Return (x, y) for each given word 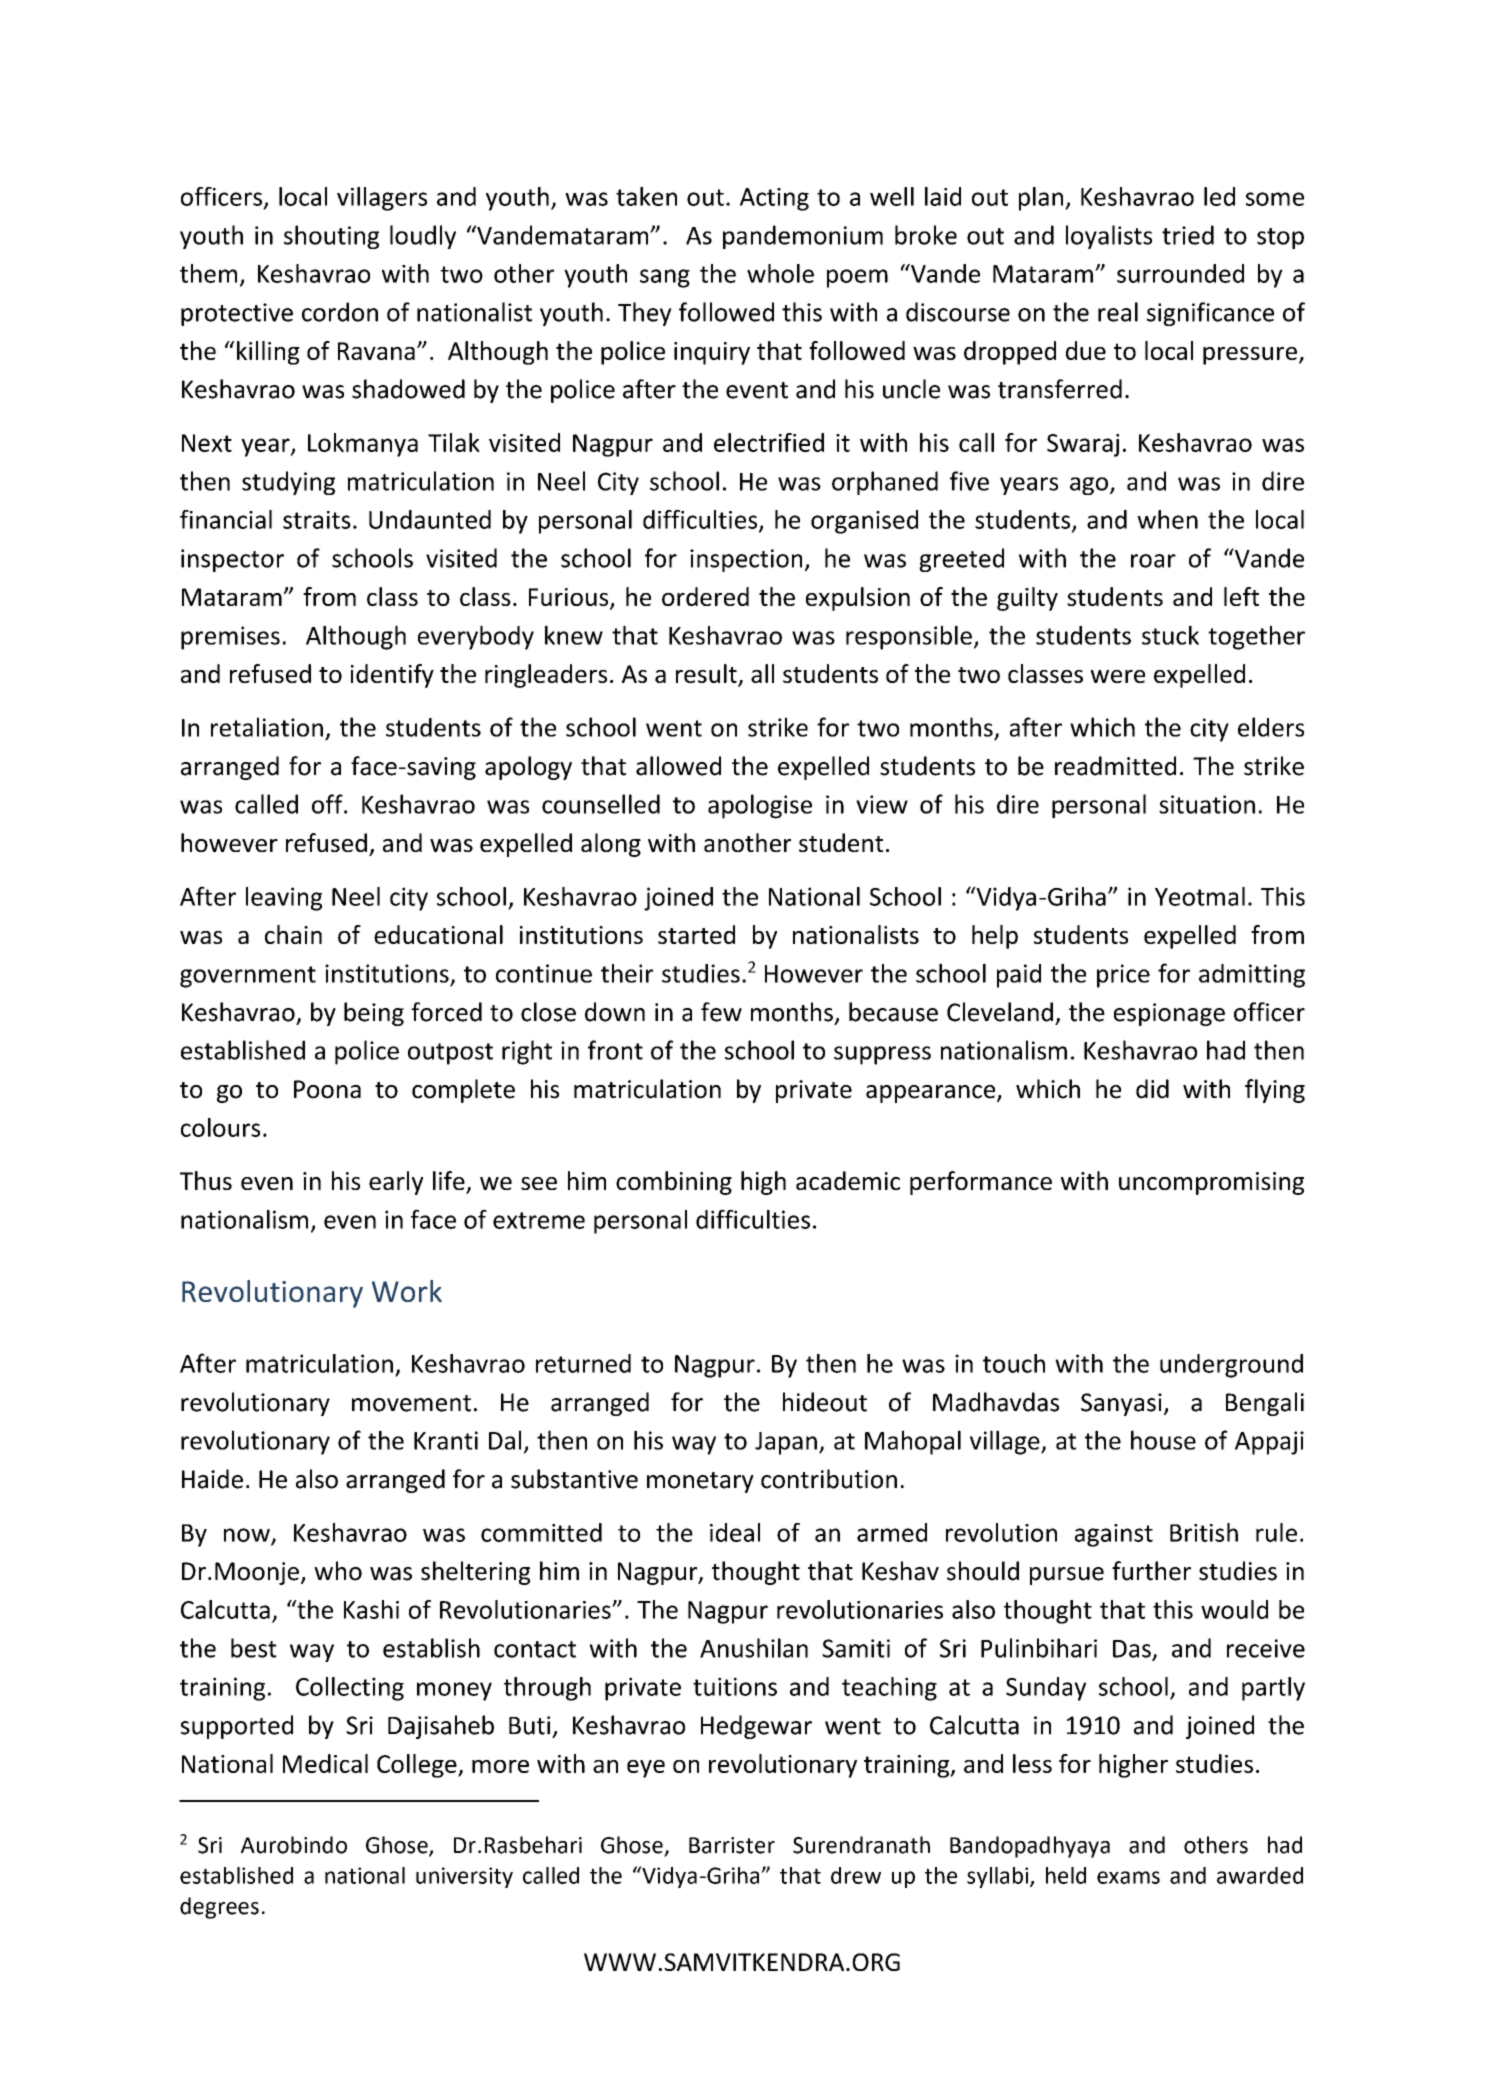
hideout (825, 1402)
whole (780, 273)
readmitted (1115, 766)
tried (1188, 235)
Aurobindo (294, 1845)
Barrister (732, 1845)
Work (407, 1291)
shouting (331, 237)
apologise (760, 806)
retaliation (267, 727)
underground (1231, 1366)
